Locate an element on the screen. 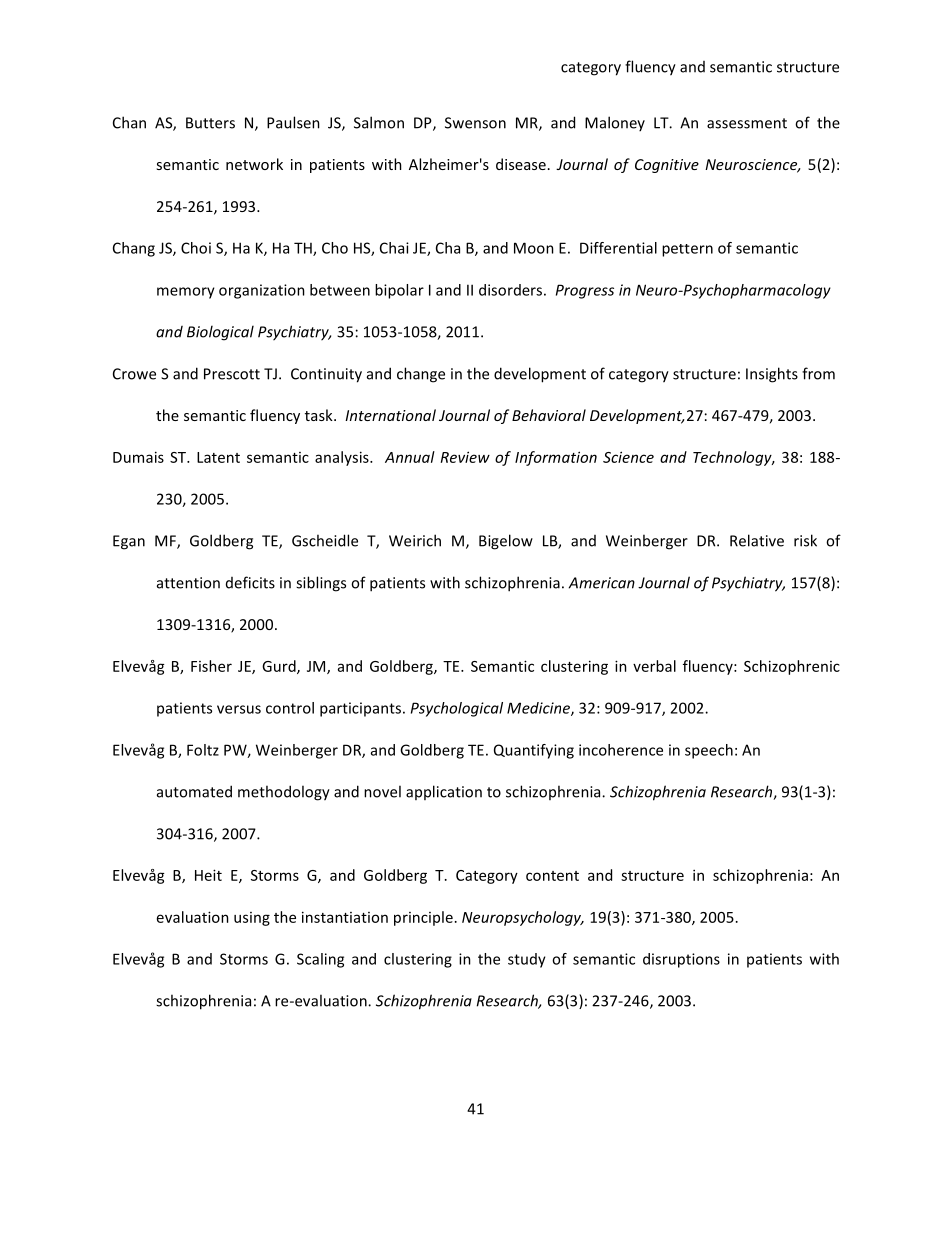 The image size is (952, 1233). disease is located at coordinates (521, 164).
